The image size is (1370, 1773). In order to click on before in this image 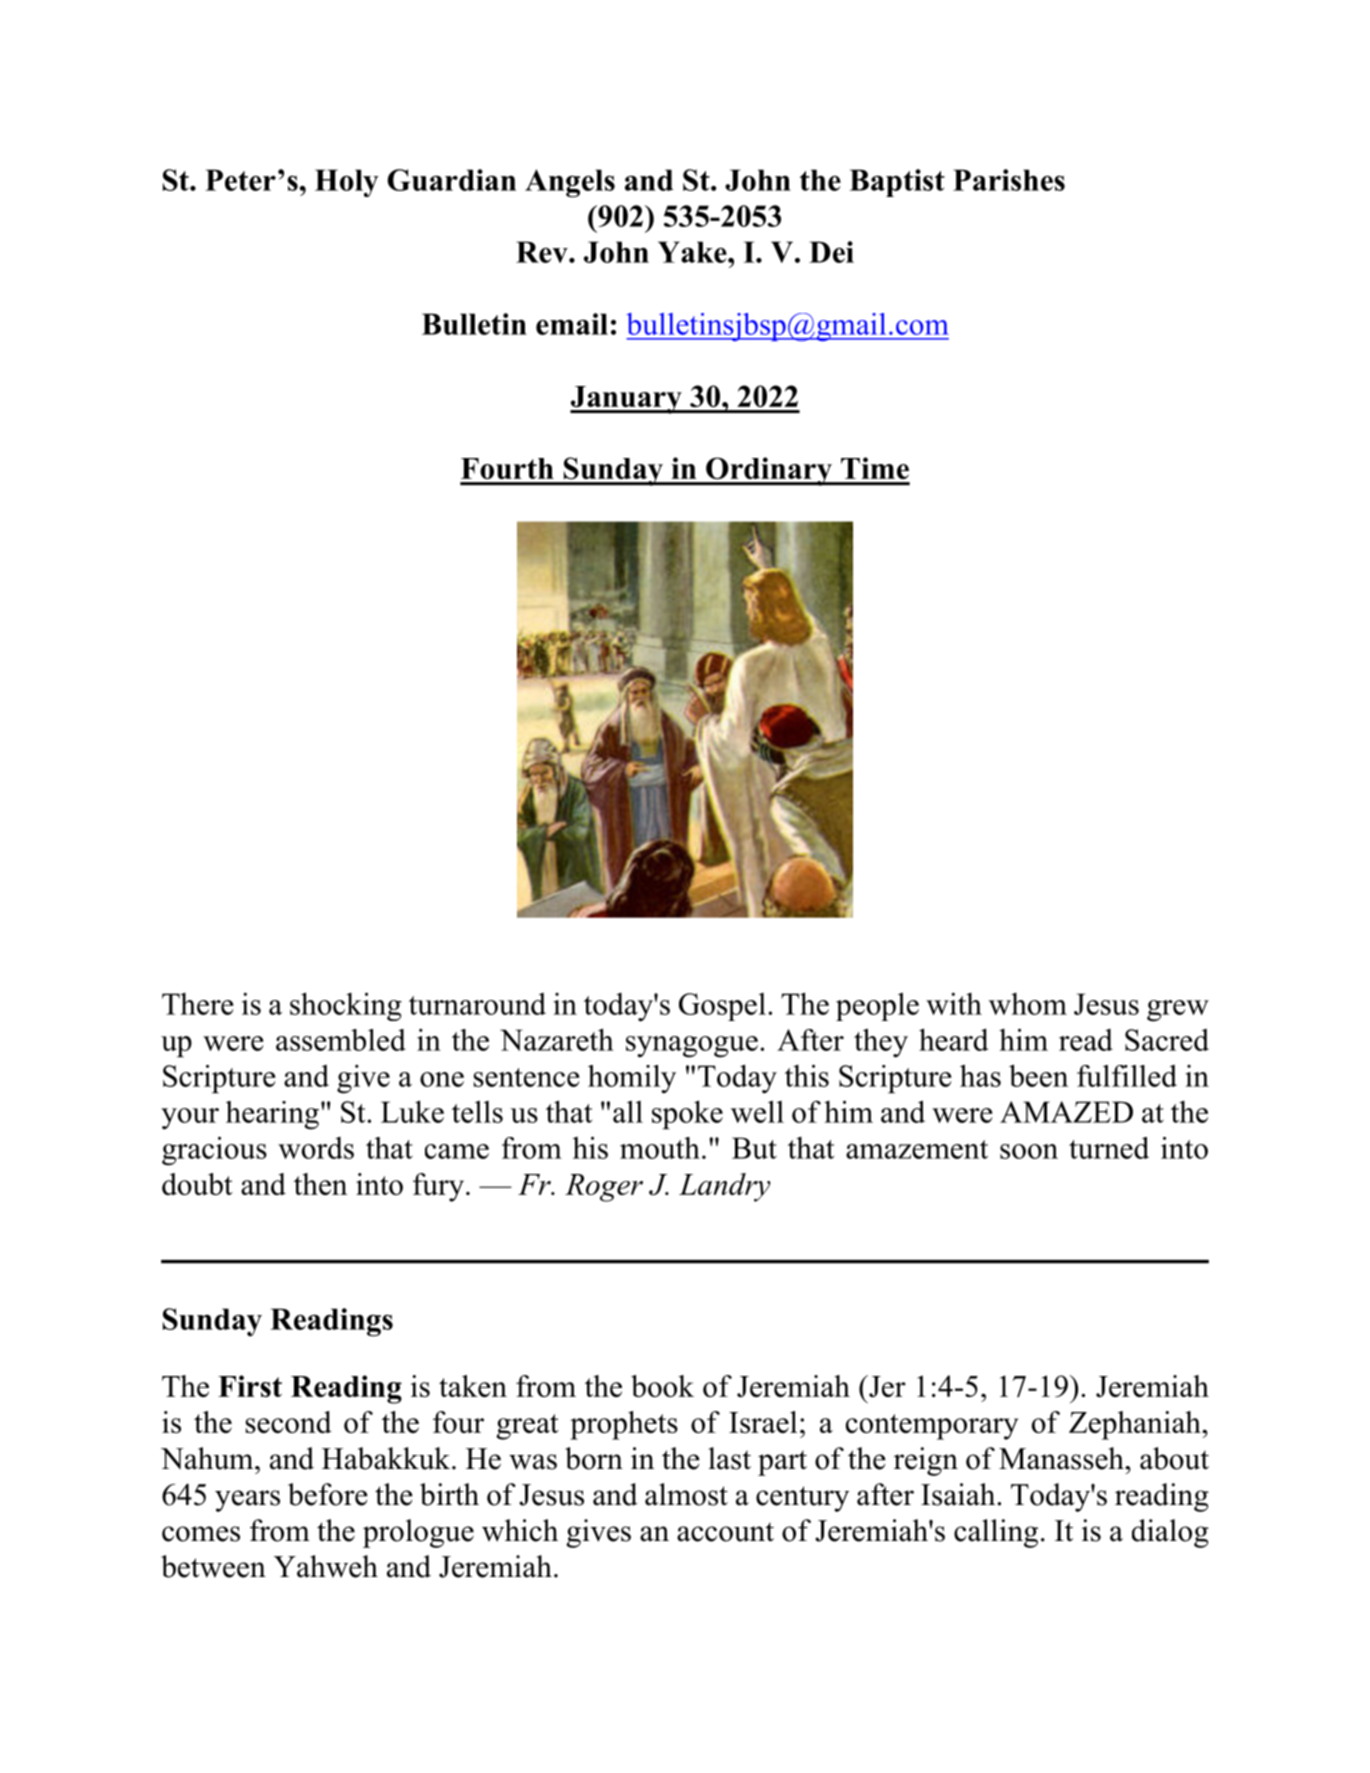, I will do `click(328, 1494)`.
